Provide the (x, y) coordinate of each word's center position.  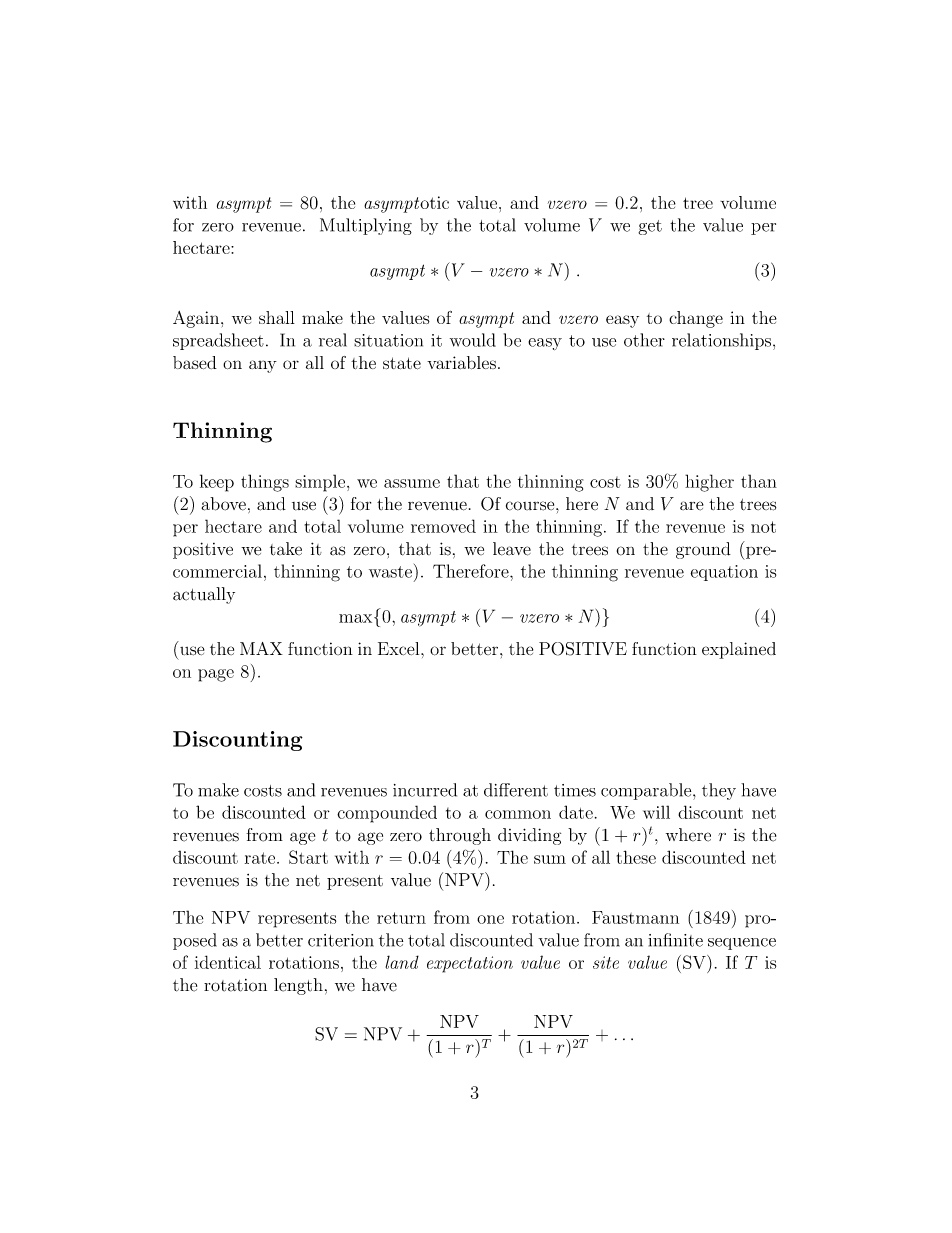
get (650, 227)
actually (204, 595)
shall (277, 317)
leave (512, 549)
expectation (470, 964)
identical (228, 962)
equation (724, 573)
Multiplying (366, 226)
